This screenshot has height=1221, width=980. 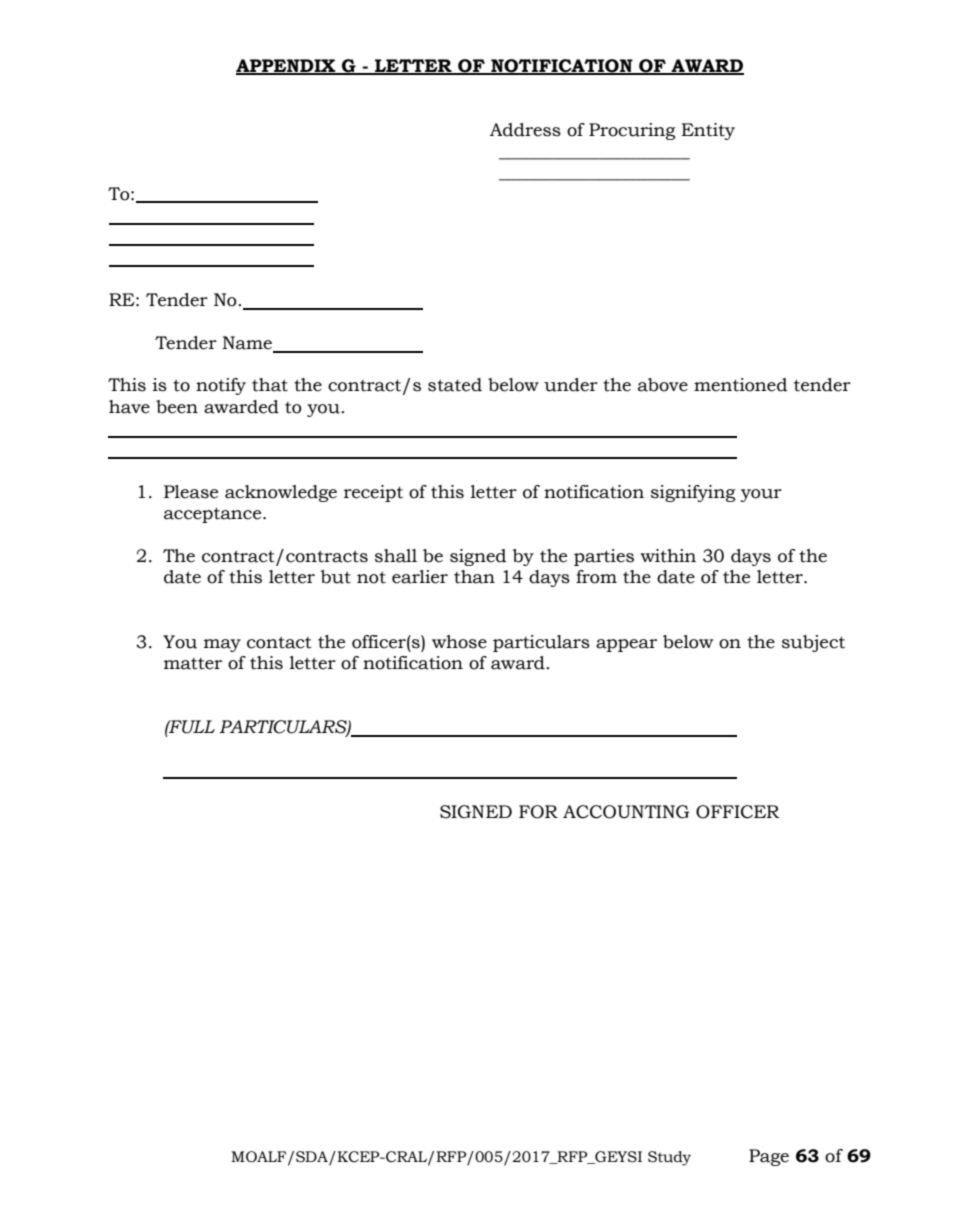 What do you see at coordinates (669, 1158) in the screenshot?
I see `Study` at bounding box center [669, 1158].
